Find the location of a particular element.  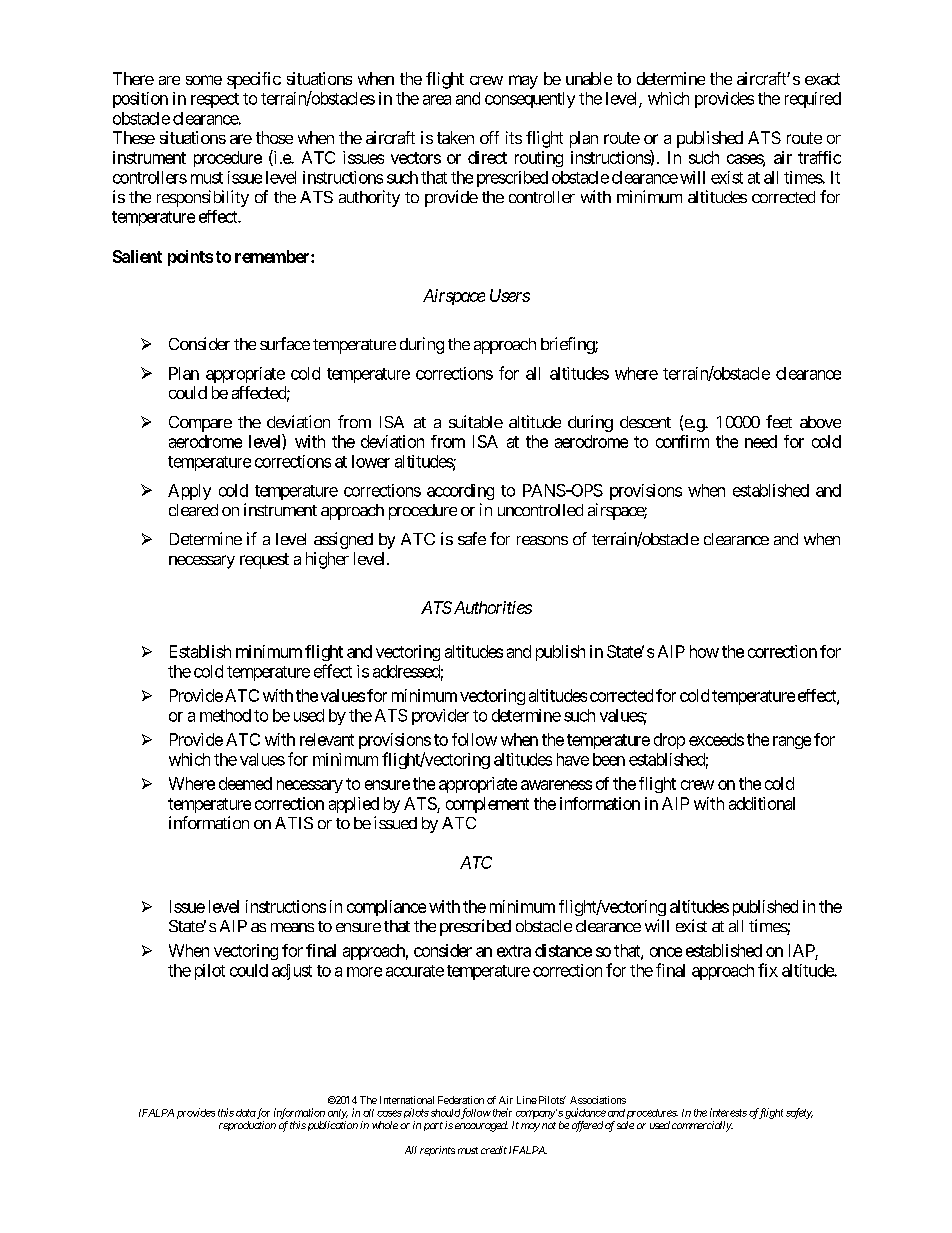

request is located at coordinates (264, 561).
